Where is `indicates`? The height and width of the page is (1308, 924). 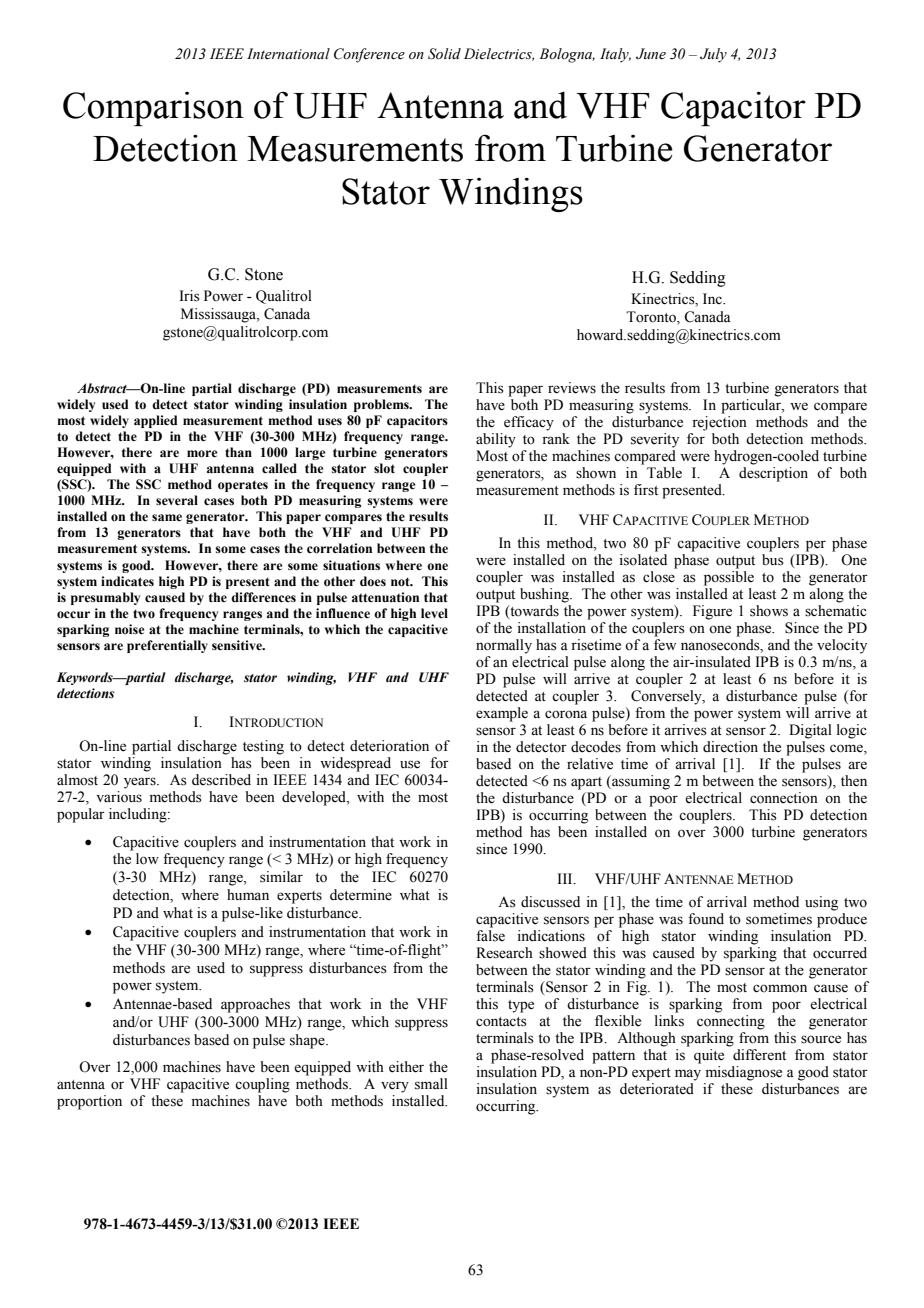
indicates is located at coordinates (127, 581).
